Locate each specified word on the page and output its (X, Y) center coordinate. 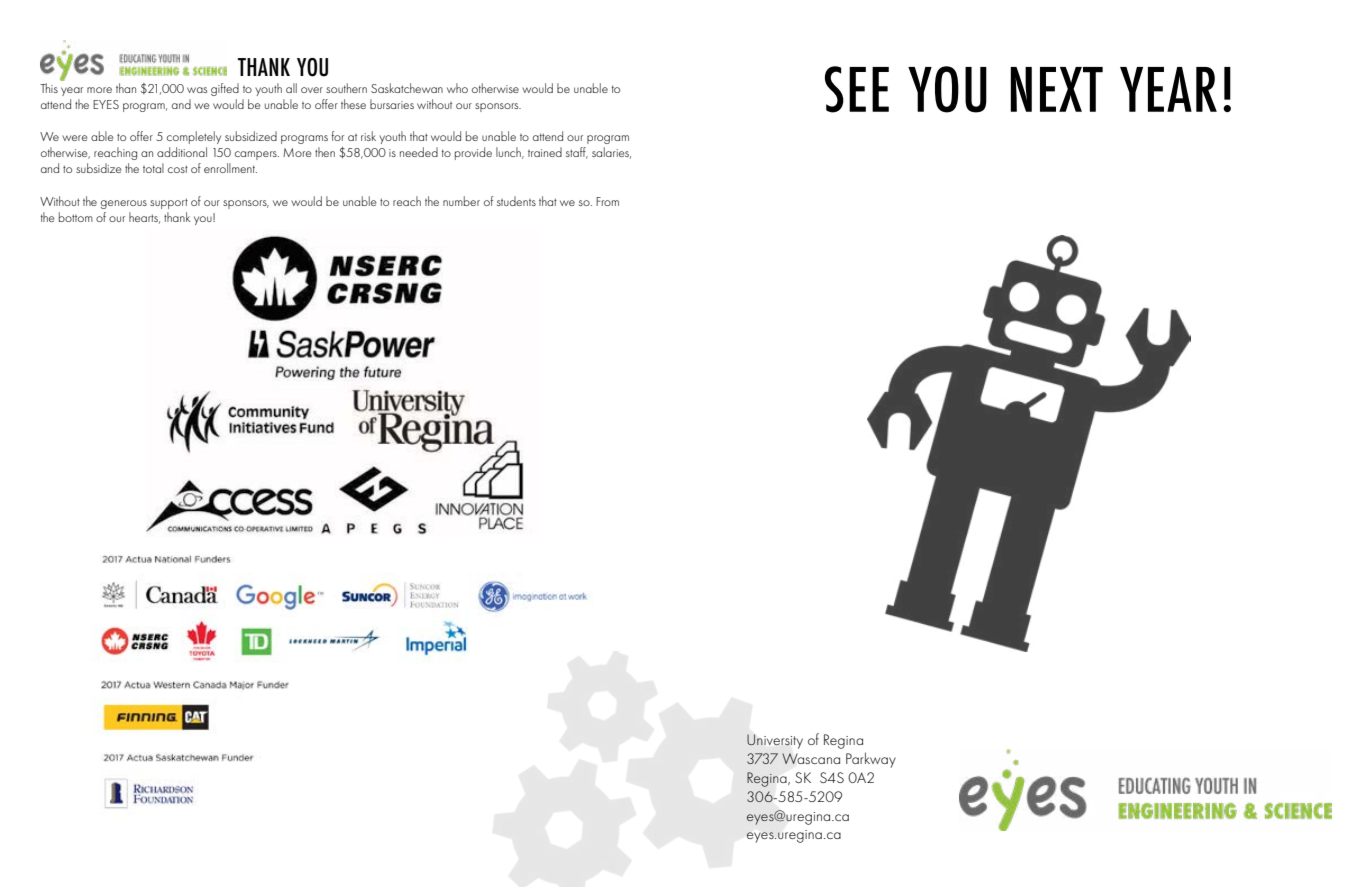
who (457, 88)
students (516, 201)
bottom (76, 217)
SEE (857, 89)
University (775, 741)
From (607, 201)
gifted (225, 89)
